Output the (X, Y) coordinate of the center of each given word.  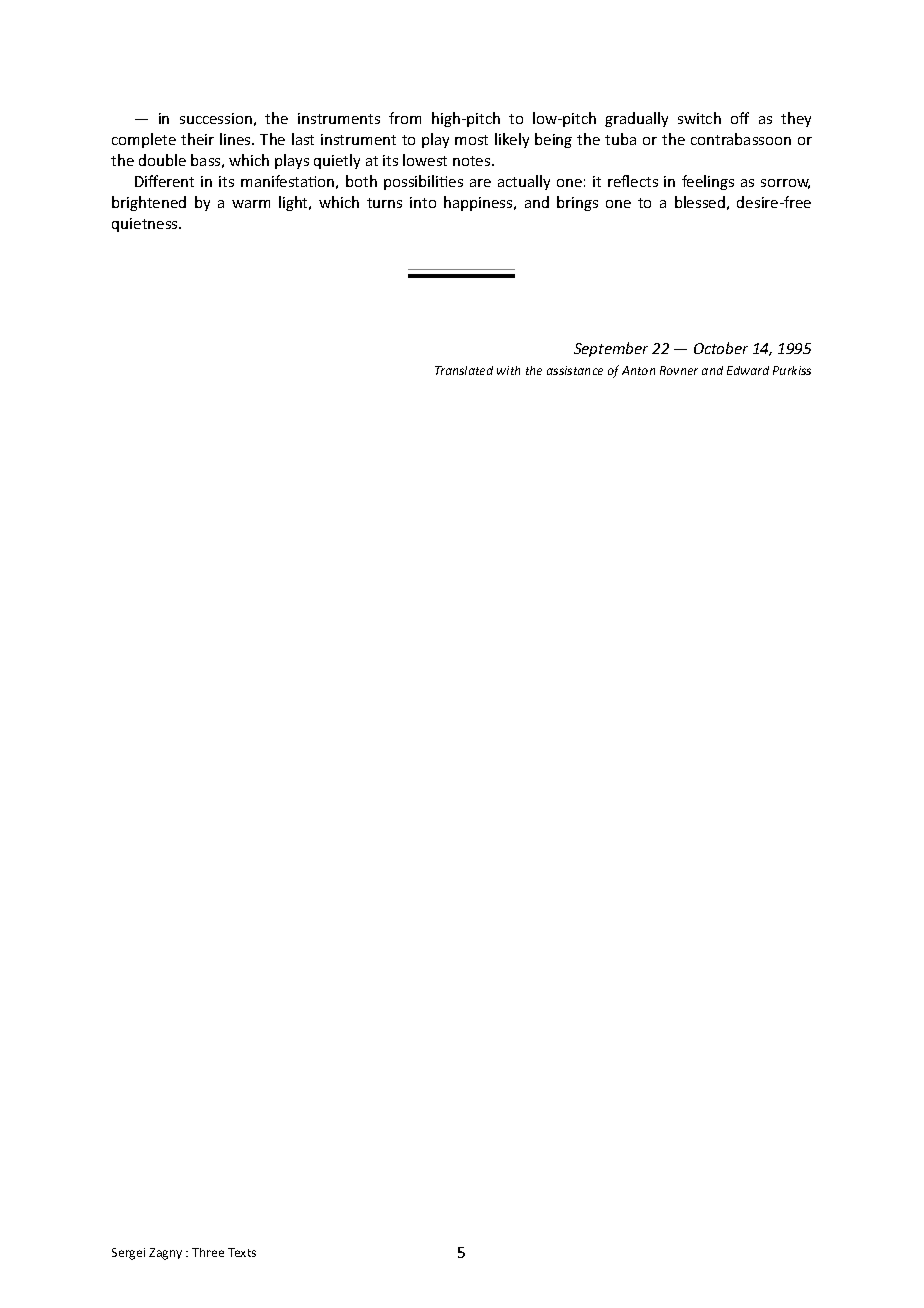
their (197, 139)
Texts (242, 1252)
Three (208, 1252)
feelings (708, 182)
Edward (748, 370)
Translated (464, 370)
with (508, 370)
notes (473, 161)
